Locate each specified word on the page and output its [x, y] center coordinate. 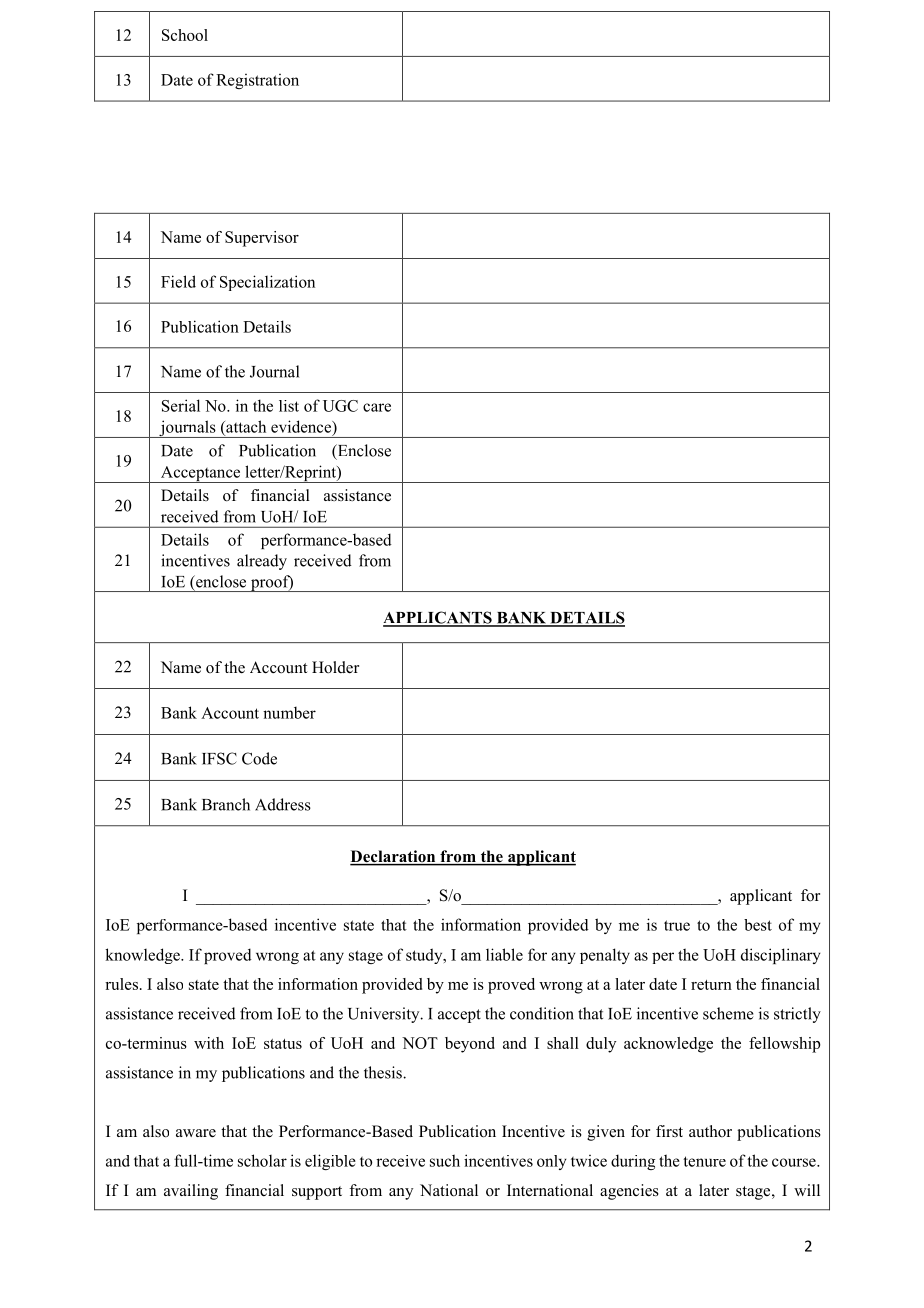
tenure [704, 1161]
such [445, 1160]
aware [196, 1133]
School [185, 35]
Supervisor [262, 239]
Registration [257, 81]
